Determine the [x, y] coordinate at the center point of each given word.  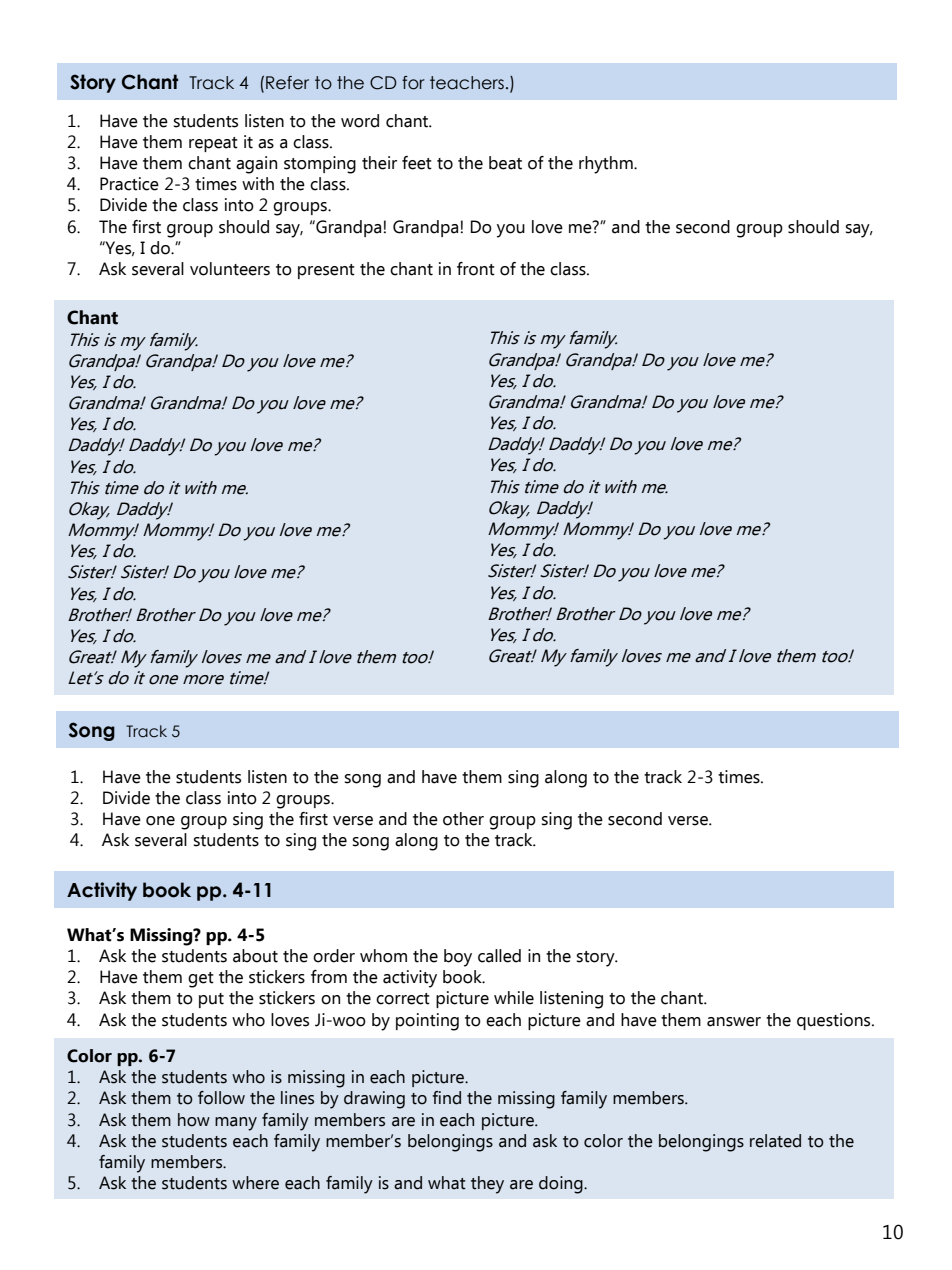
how [194, 1120]
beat [505, 163]
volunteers [230, 269]
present [326, 271]
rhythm [607, 165]
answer [734, 1022]
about [255, 956]
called [499, 956]
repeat [213, 144]
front [476, 269]
